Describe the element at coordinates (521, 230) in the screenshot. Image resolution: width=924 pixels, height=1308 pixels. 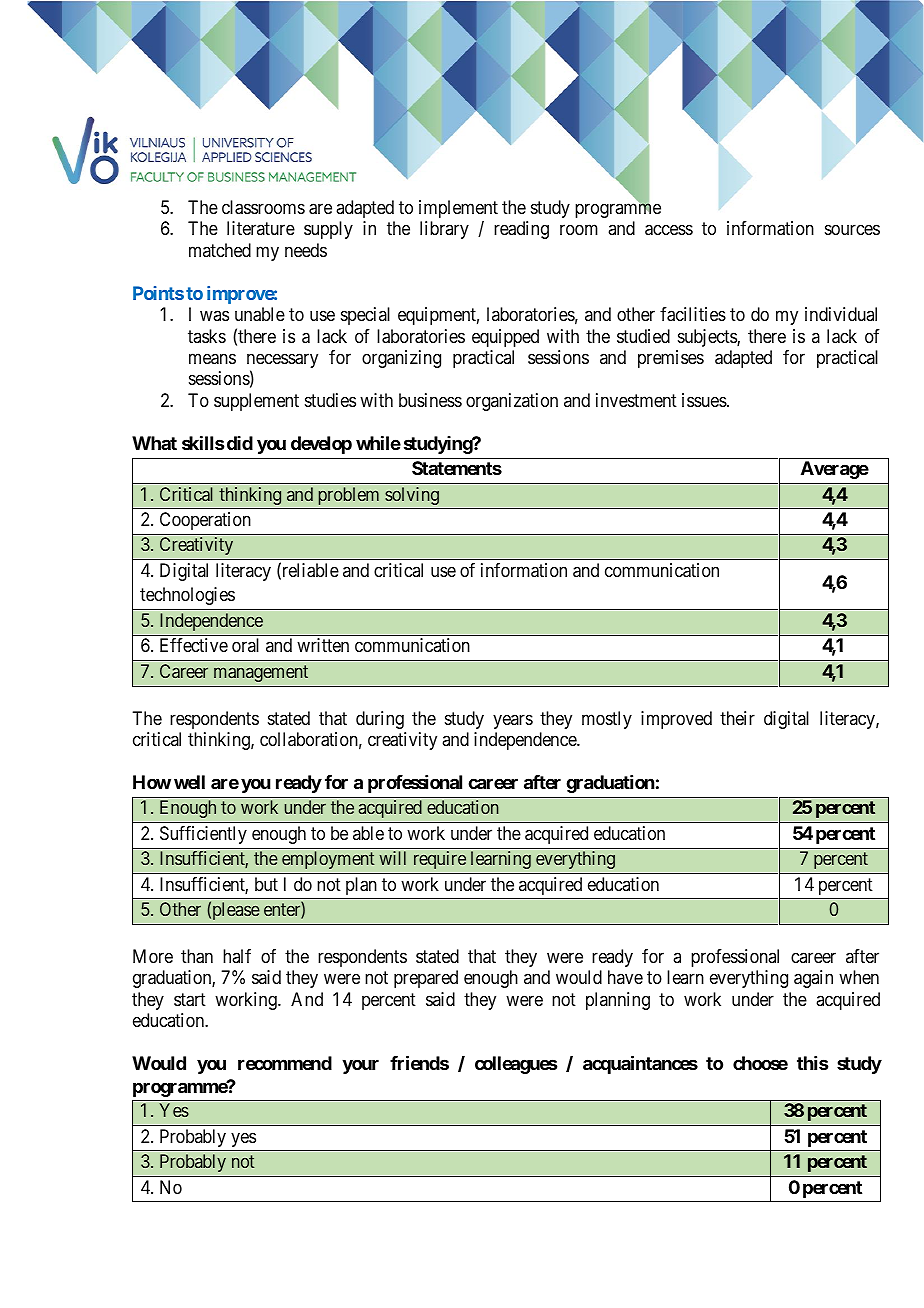
I see `reading` at that location.
